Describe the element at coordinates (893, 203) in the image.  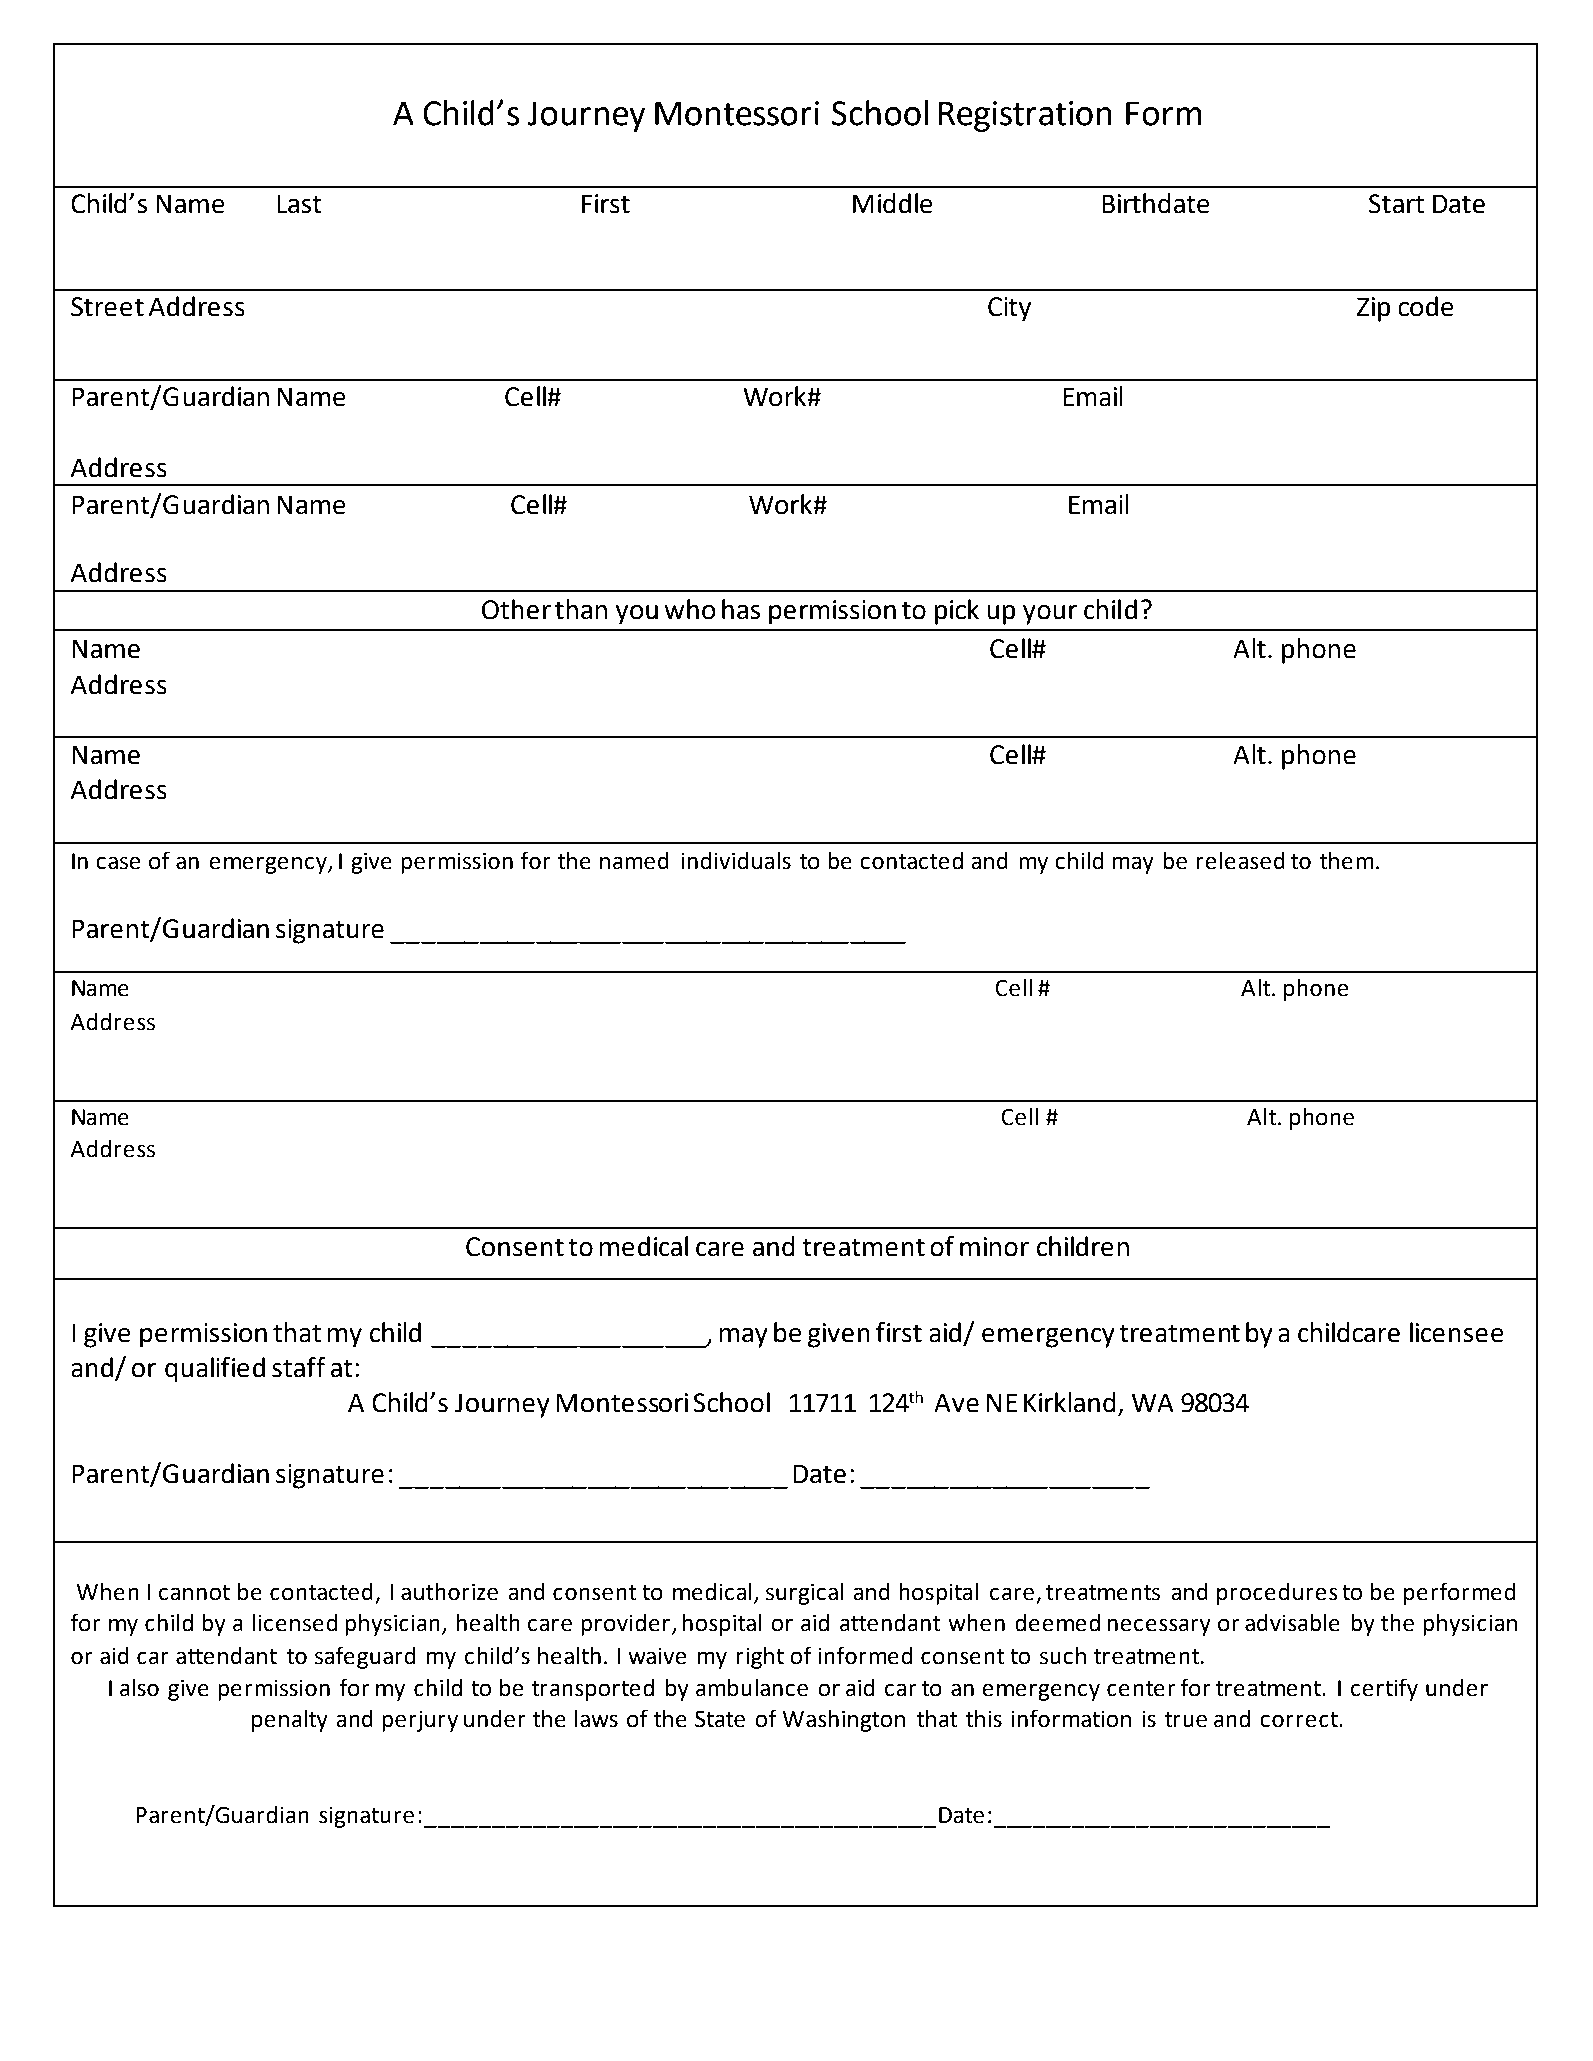
I see `Middle` at that location.
